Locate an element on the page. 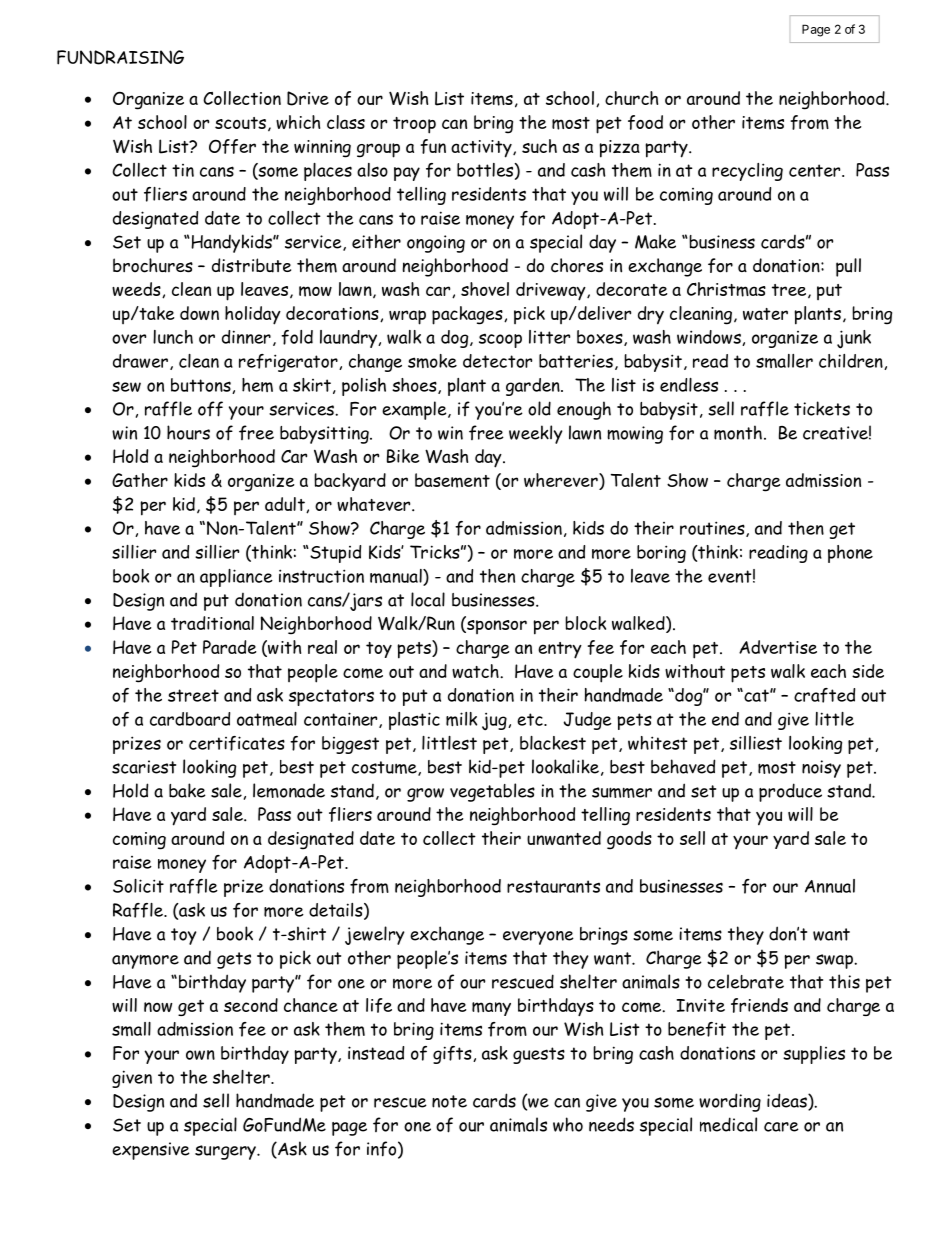 This document has height=1233, width=952. surgery is located at coordinates (226, 1152).
